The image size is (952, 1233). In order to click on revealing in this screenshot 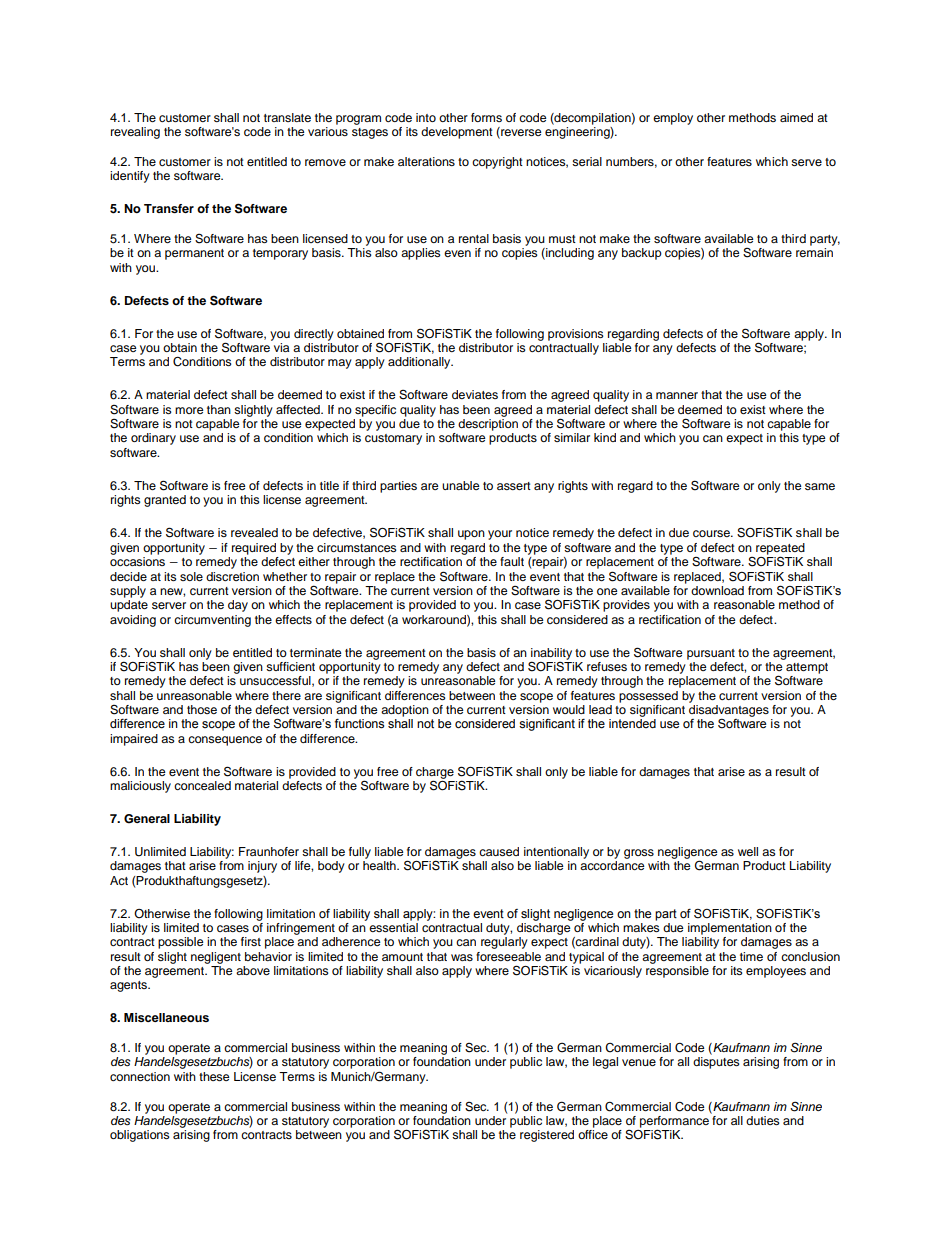, I will do `click(135, 133)`.
